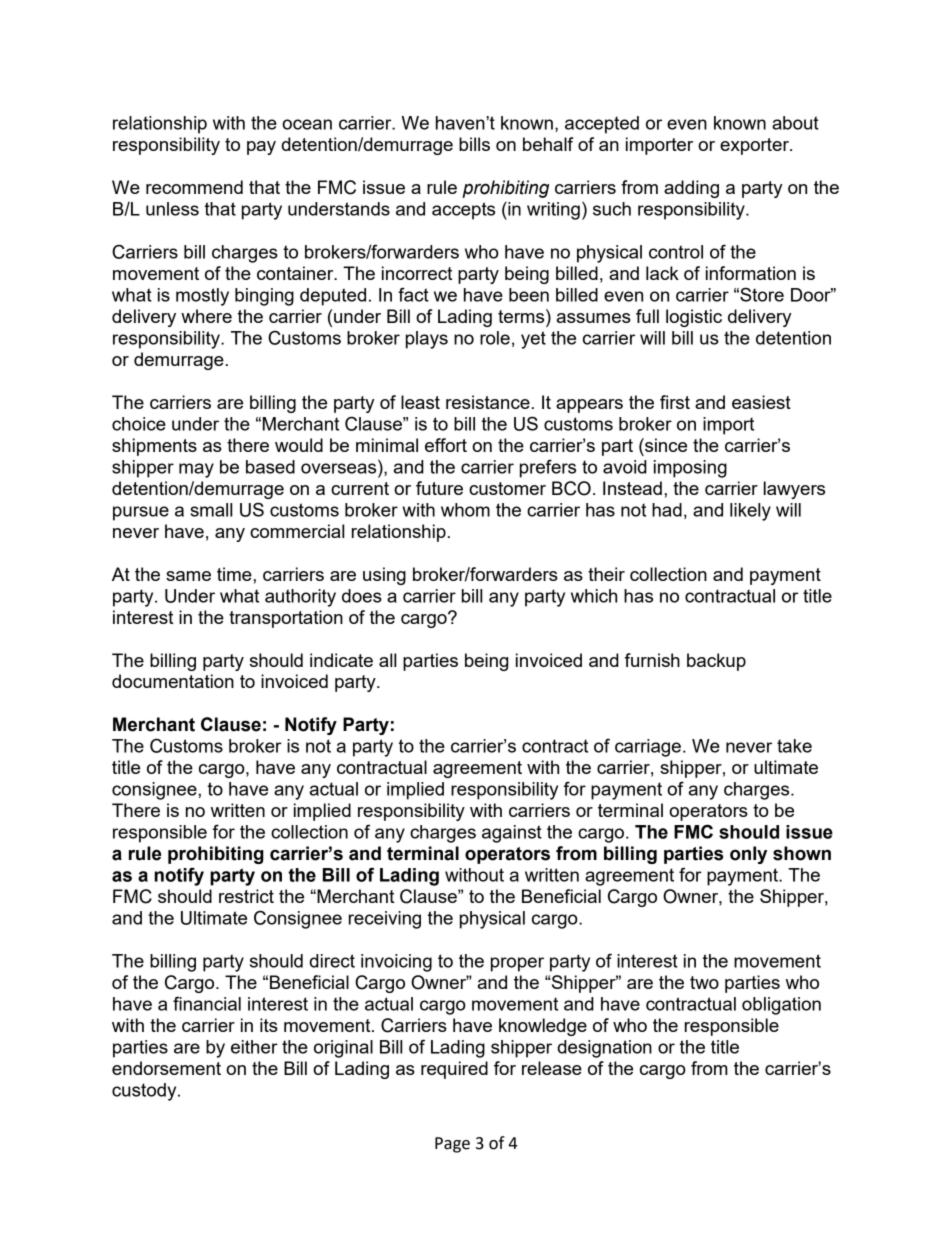 The image size is (952, 1233). Describe the element at coordinates (512, 834) in the image. I see `against` at that location.
